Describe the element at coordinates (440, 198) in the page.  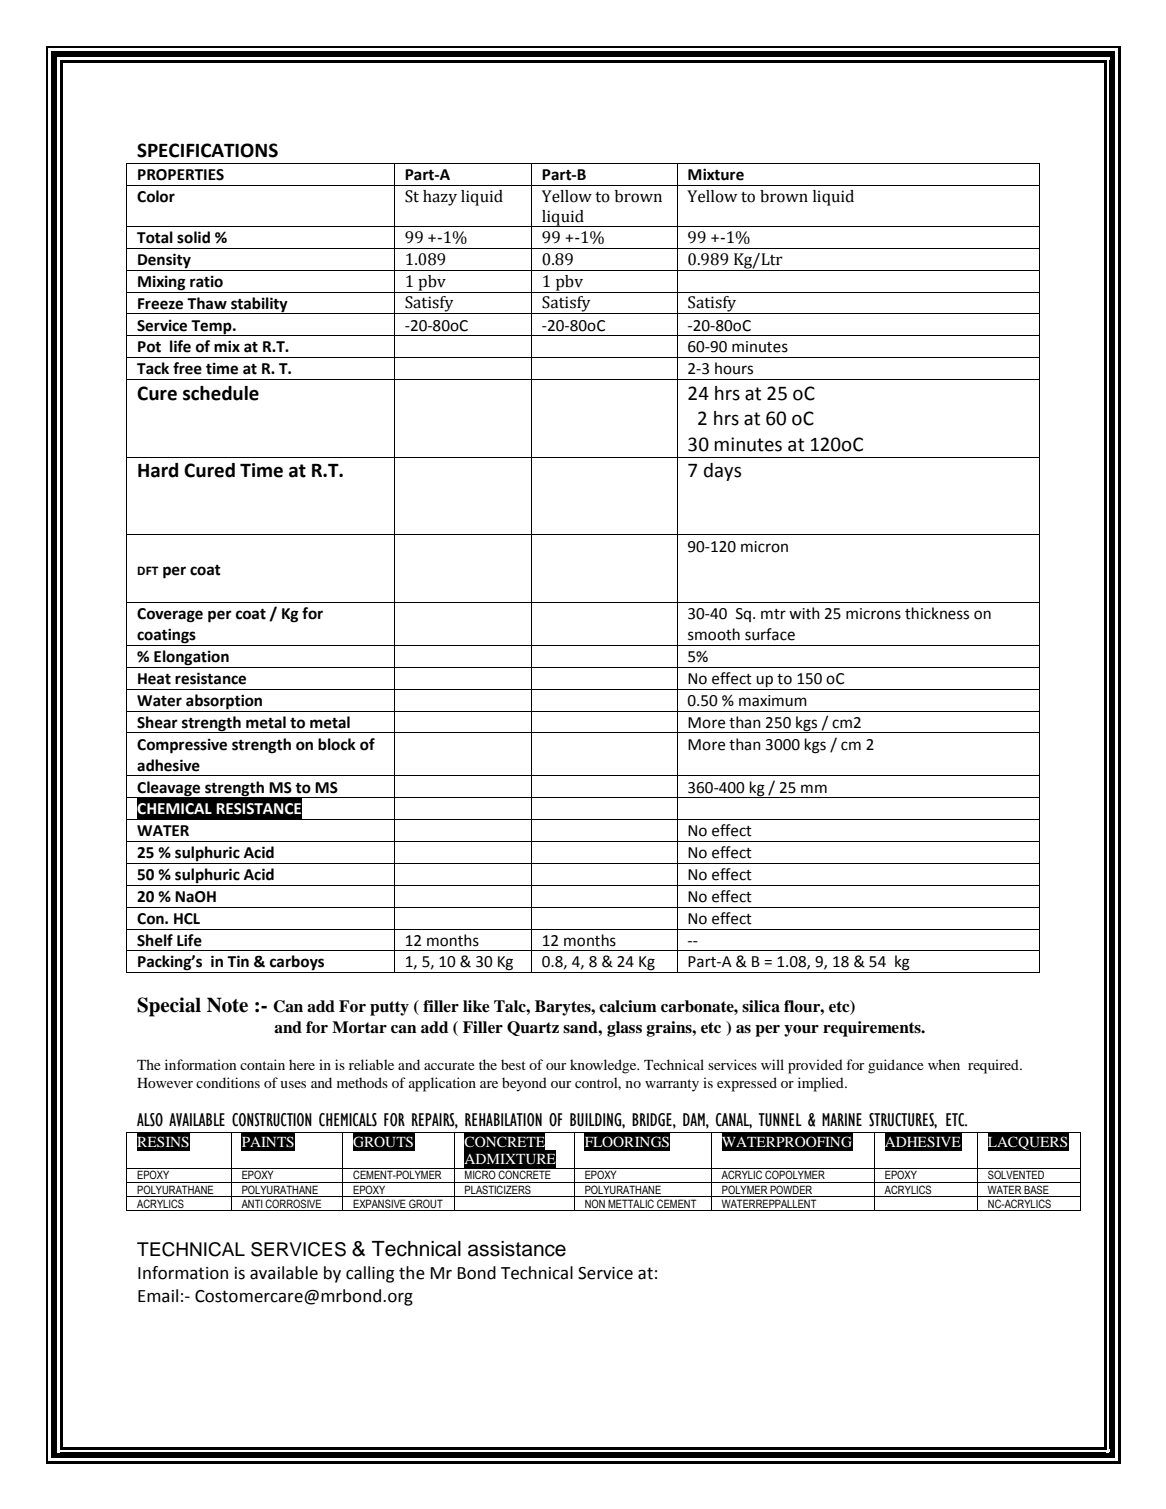
I see `hazy` at that location.
